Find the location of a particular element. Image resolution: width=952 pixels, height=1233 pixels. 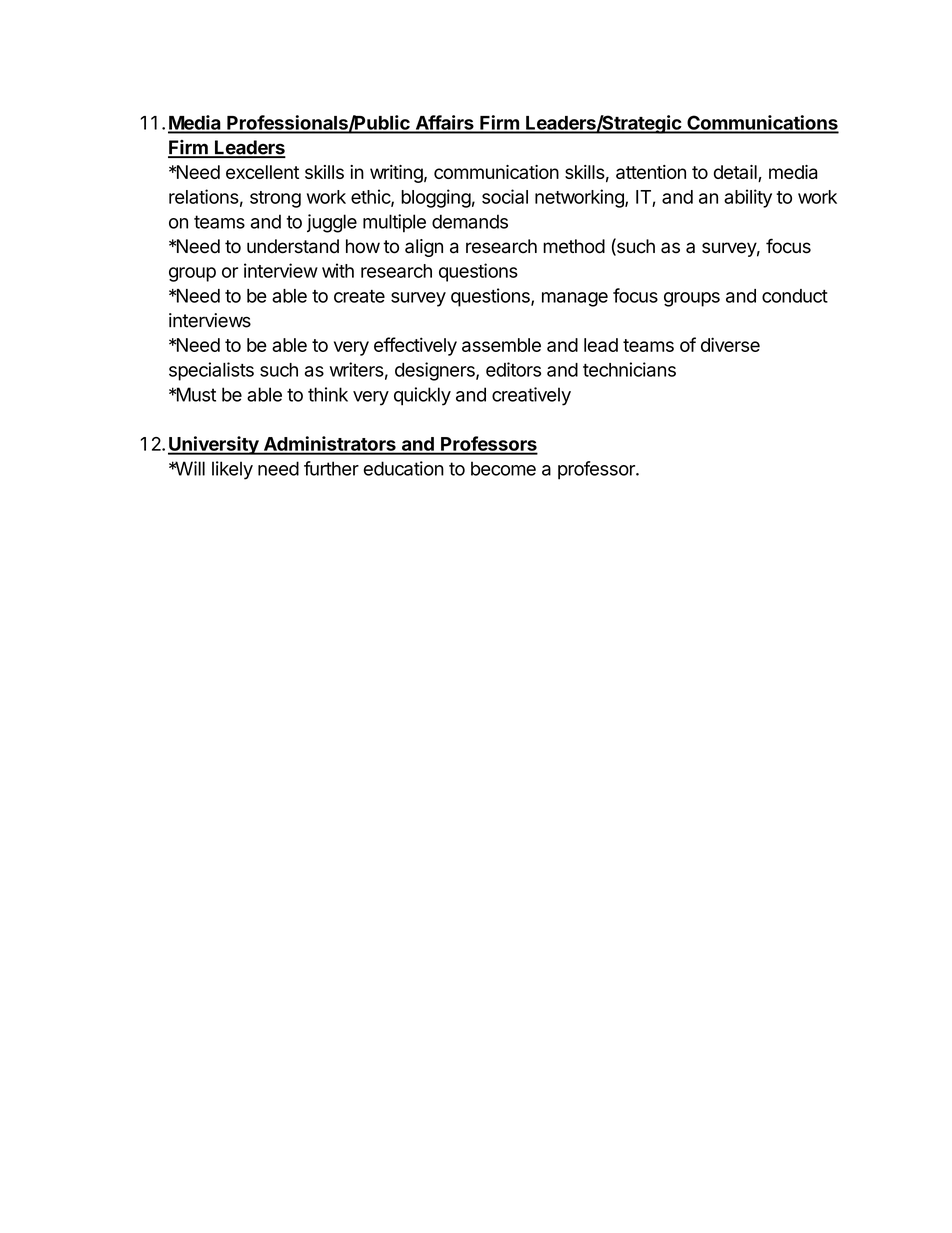

detail is located at coordinates (736, 173).
